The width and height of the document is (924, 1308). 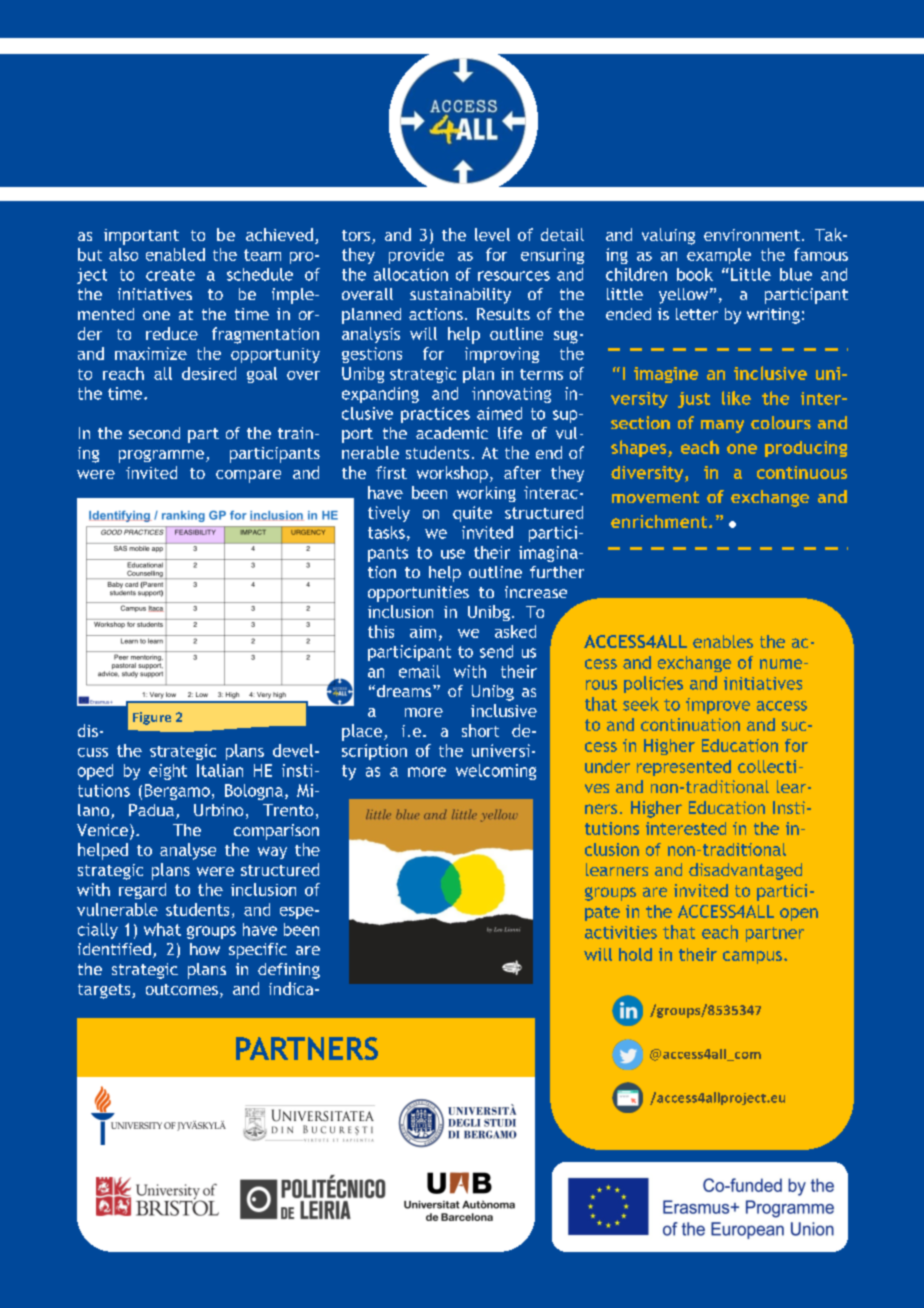 What do you see at coordinates (655, 497) in the document?
I see `movement` at bounding box center [655, 497].
